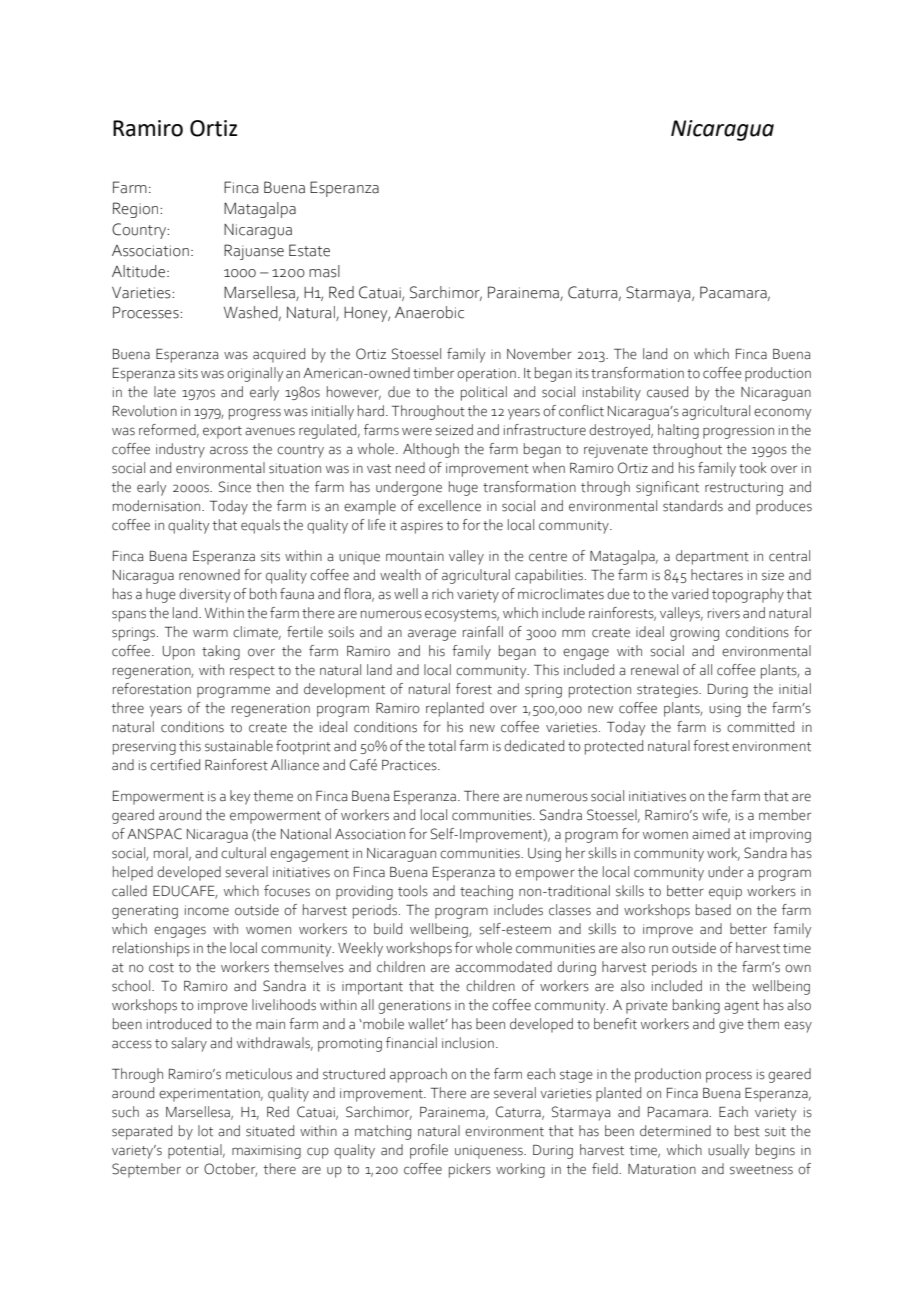 This image has height=1308, width=924. What do you see at coordinates (429, 1151) in the image?
I see `profile` at bounding box center [429, 1151].
